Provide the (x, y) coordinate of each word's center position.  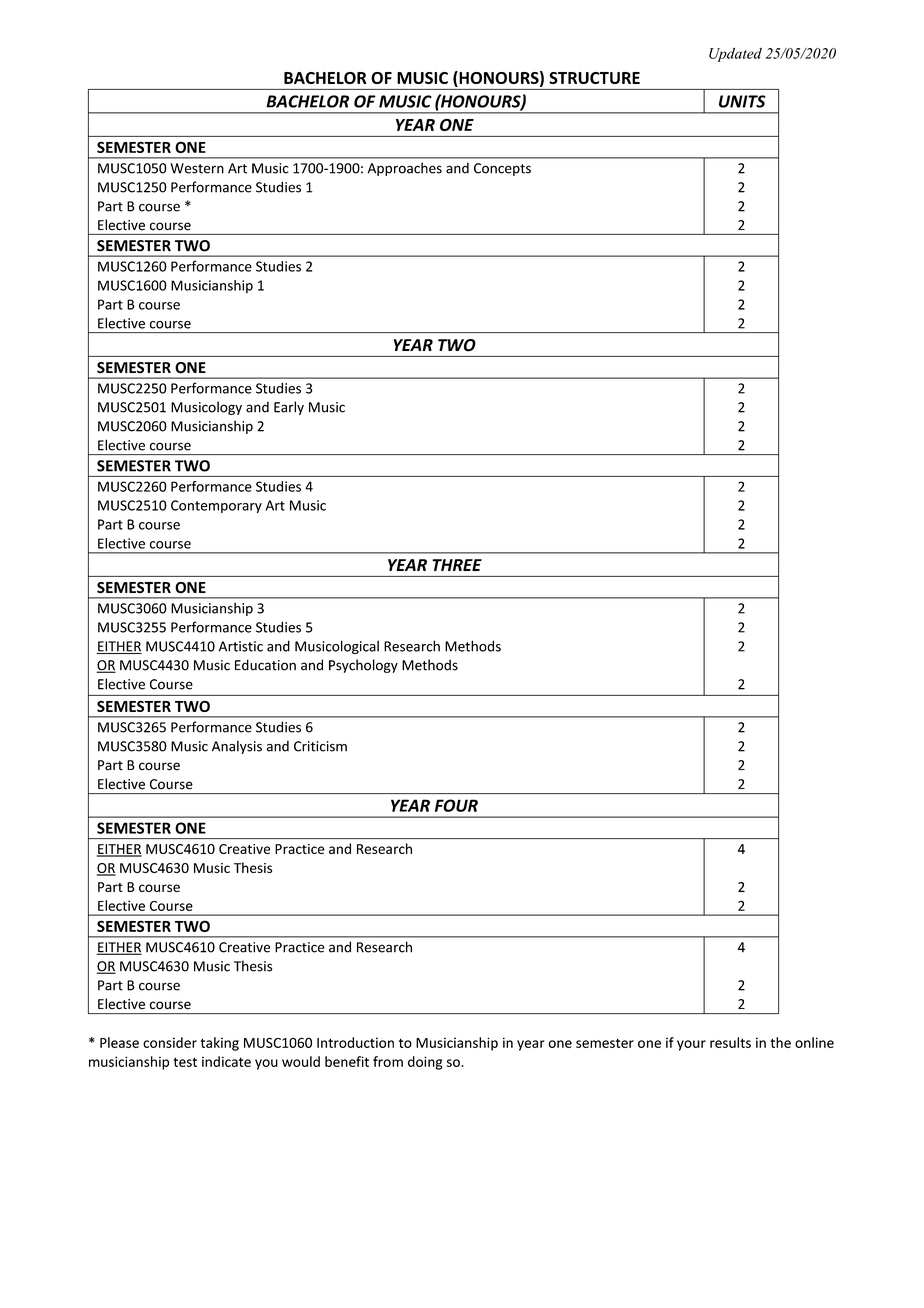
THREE (457, 565)
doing (425, 1063)
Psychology (363, 666)
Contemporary (216, 506)
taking (220, 1044)
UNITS (742, 101)
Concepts (502, 169)
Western (197, 168)
